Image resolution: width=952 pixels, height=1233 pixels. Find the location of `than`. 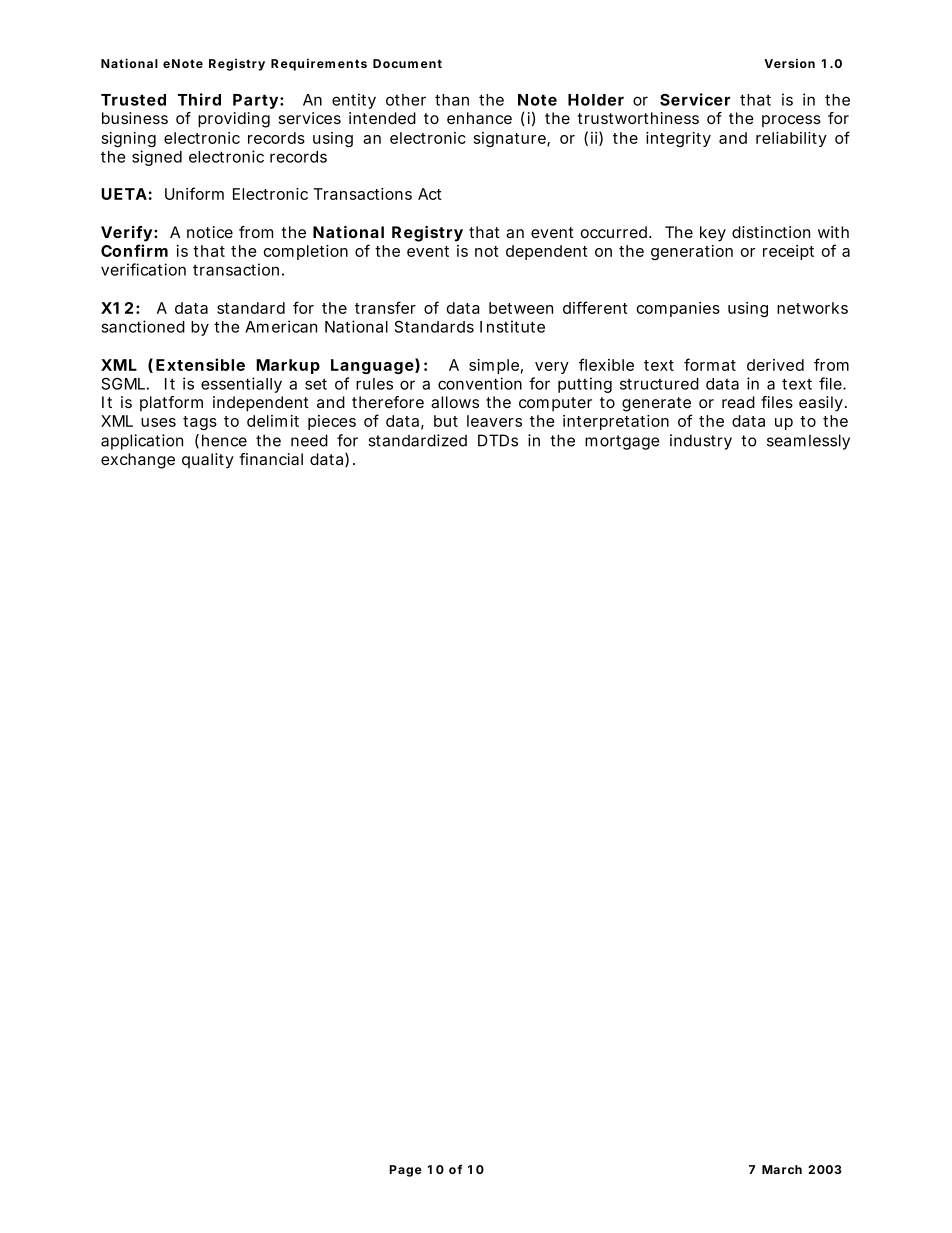

than is located at coordinates (452, 100).
